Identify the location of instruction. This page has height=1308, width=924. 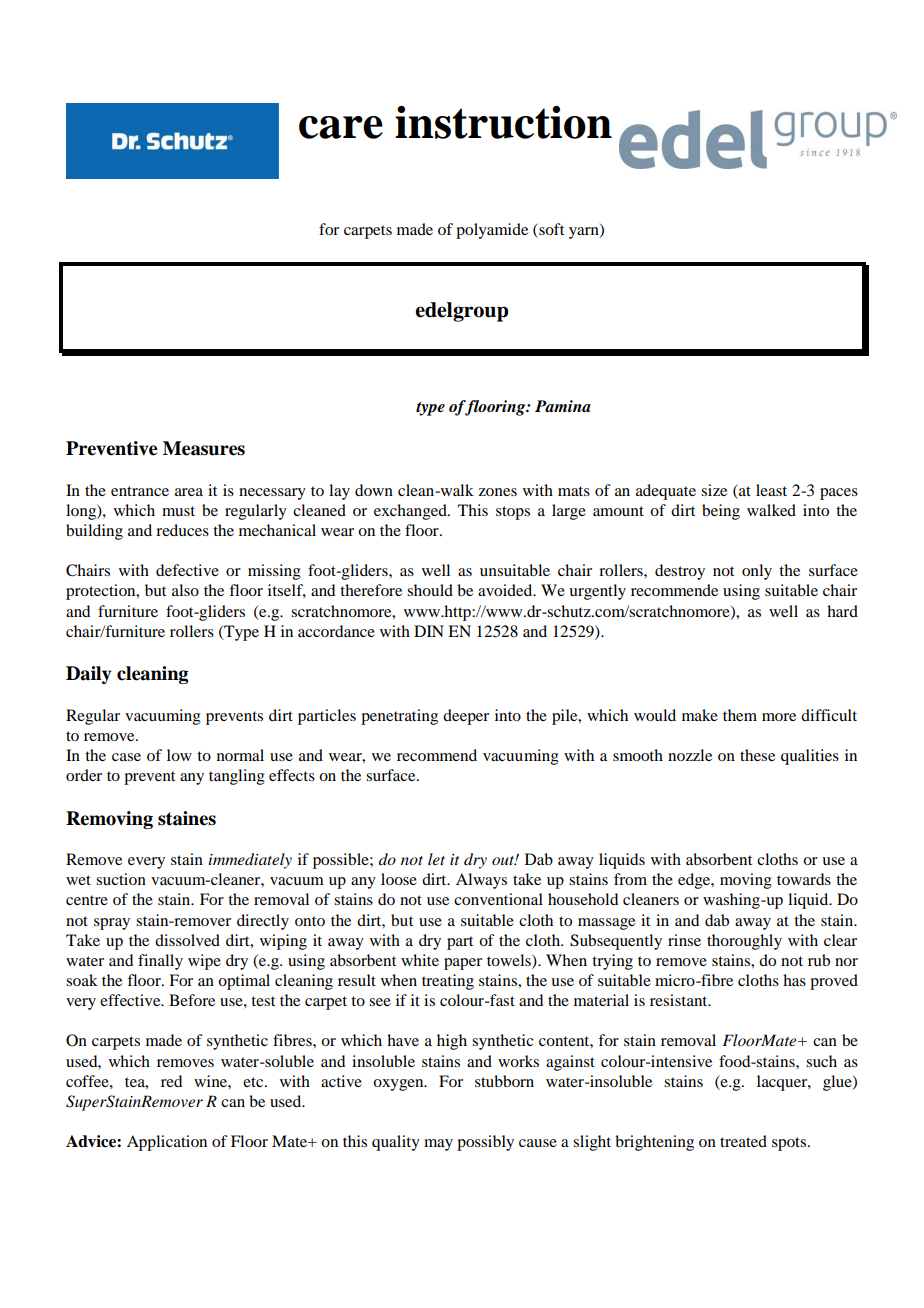
(503, 122).
